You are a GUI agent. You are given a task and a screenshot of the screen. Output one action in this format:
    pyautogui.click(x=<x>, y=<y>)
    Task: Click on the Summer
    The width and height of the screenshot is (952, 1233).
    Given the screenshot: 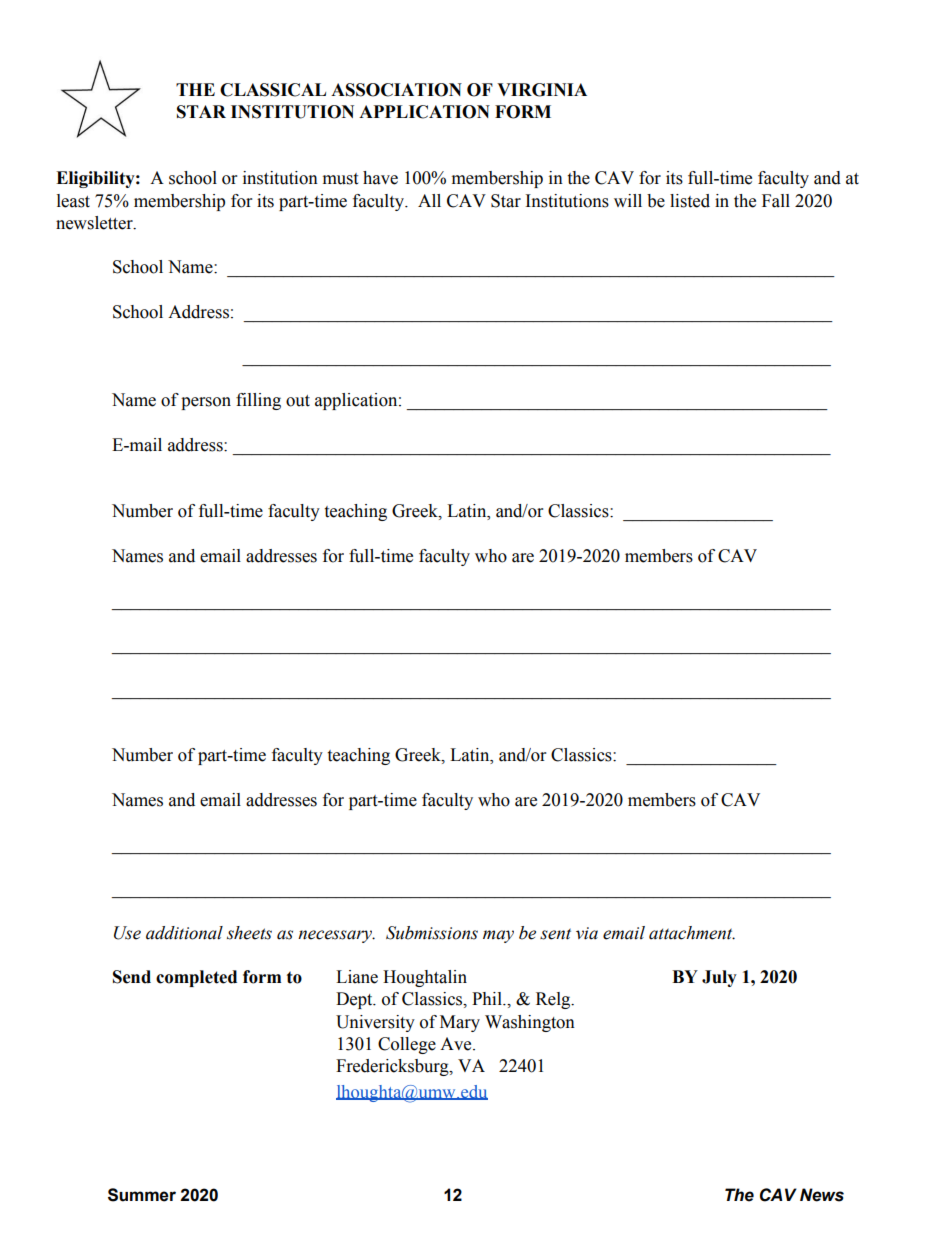 What is the action you would take?
    pyautogui.click(x=142, y=1195)
